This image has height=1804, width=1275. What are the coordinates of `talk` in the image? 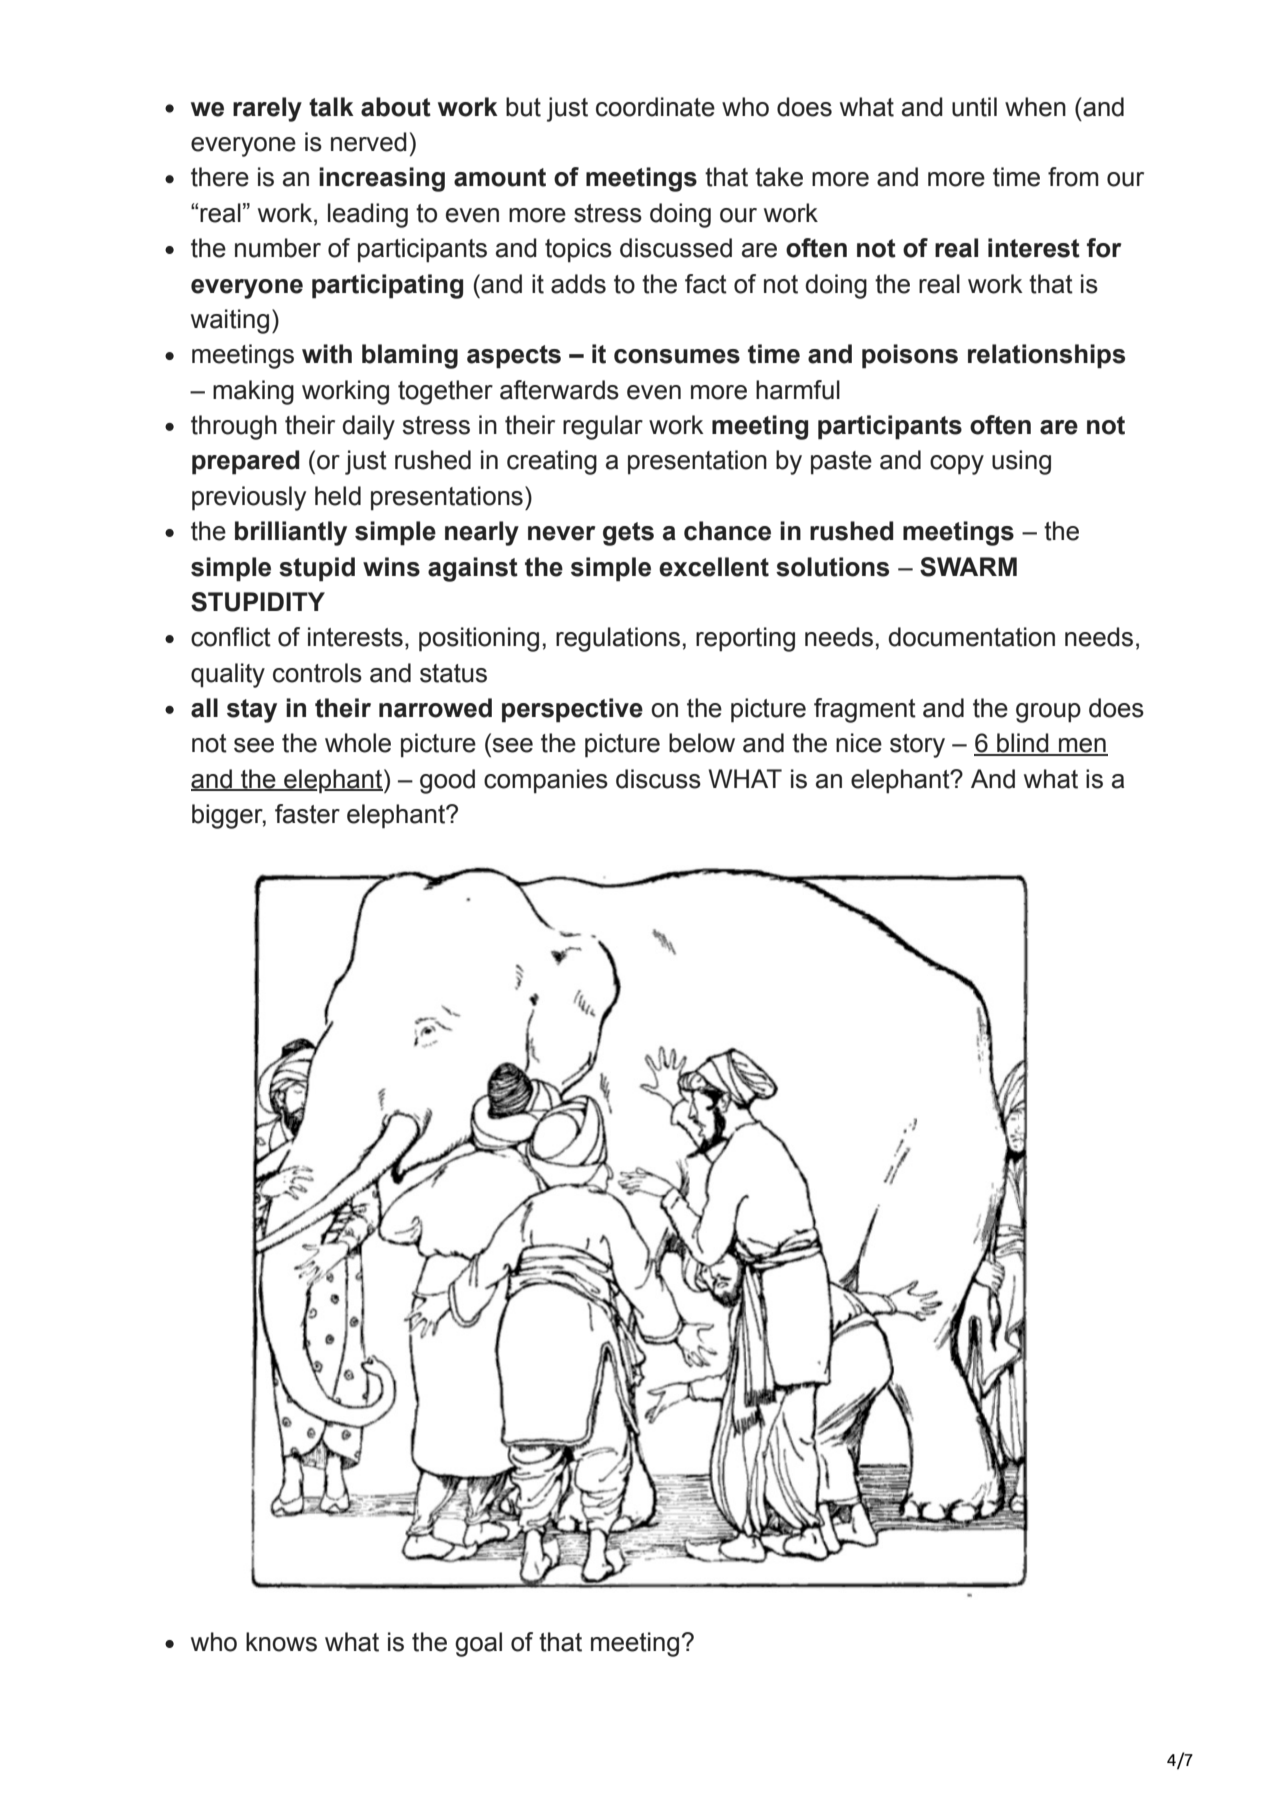 It's located at (331, 107).
